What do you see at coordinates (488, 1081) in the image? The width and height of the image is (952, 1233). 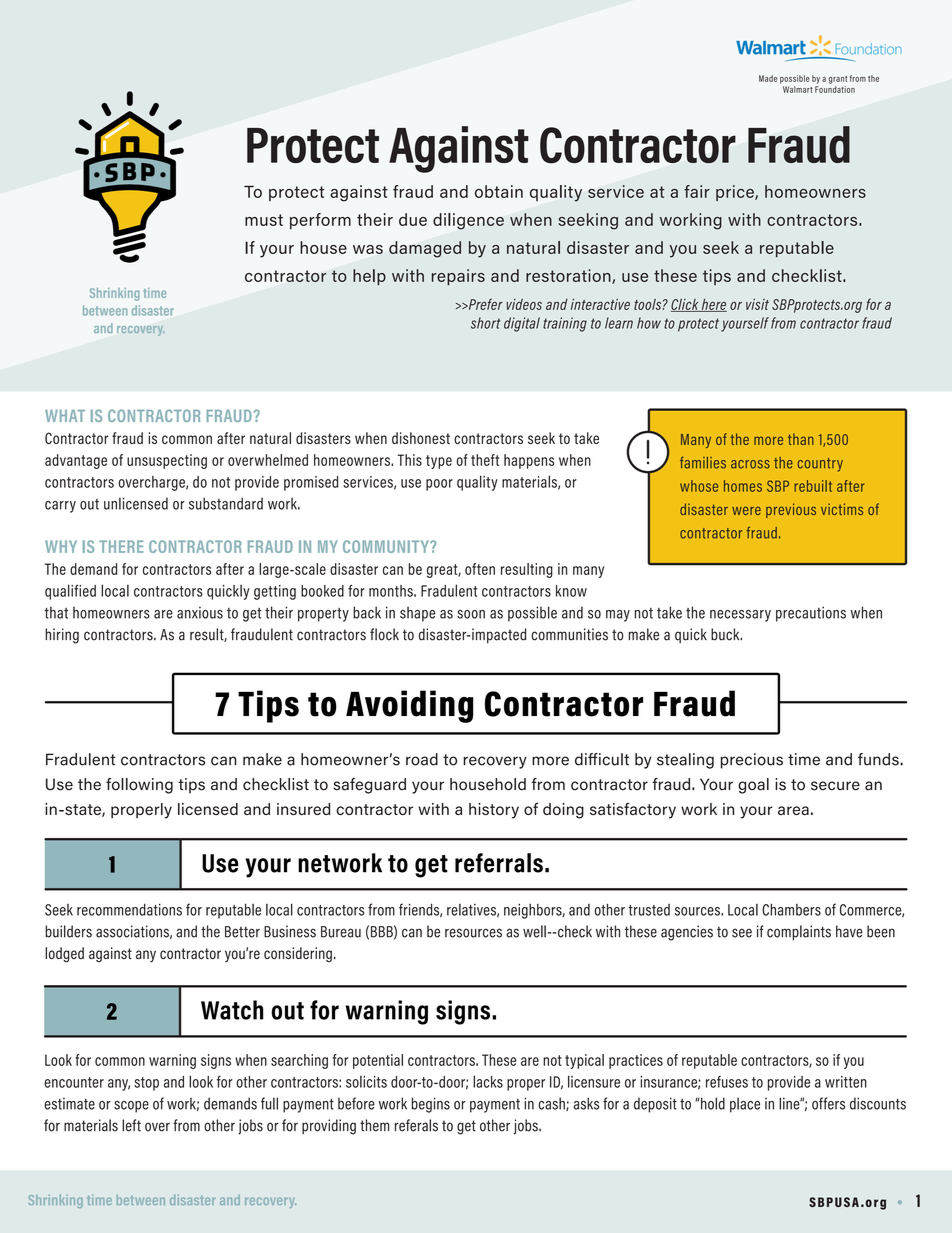 I see `lacks` at bounding box center [488, 1081].
